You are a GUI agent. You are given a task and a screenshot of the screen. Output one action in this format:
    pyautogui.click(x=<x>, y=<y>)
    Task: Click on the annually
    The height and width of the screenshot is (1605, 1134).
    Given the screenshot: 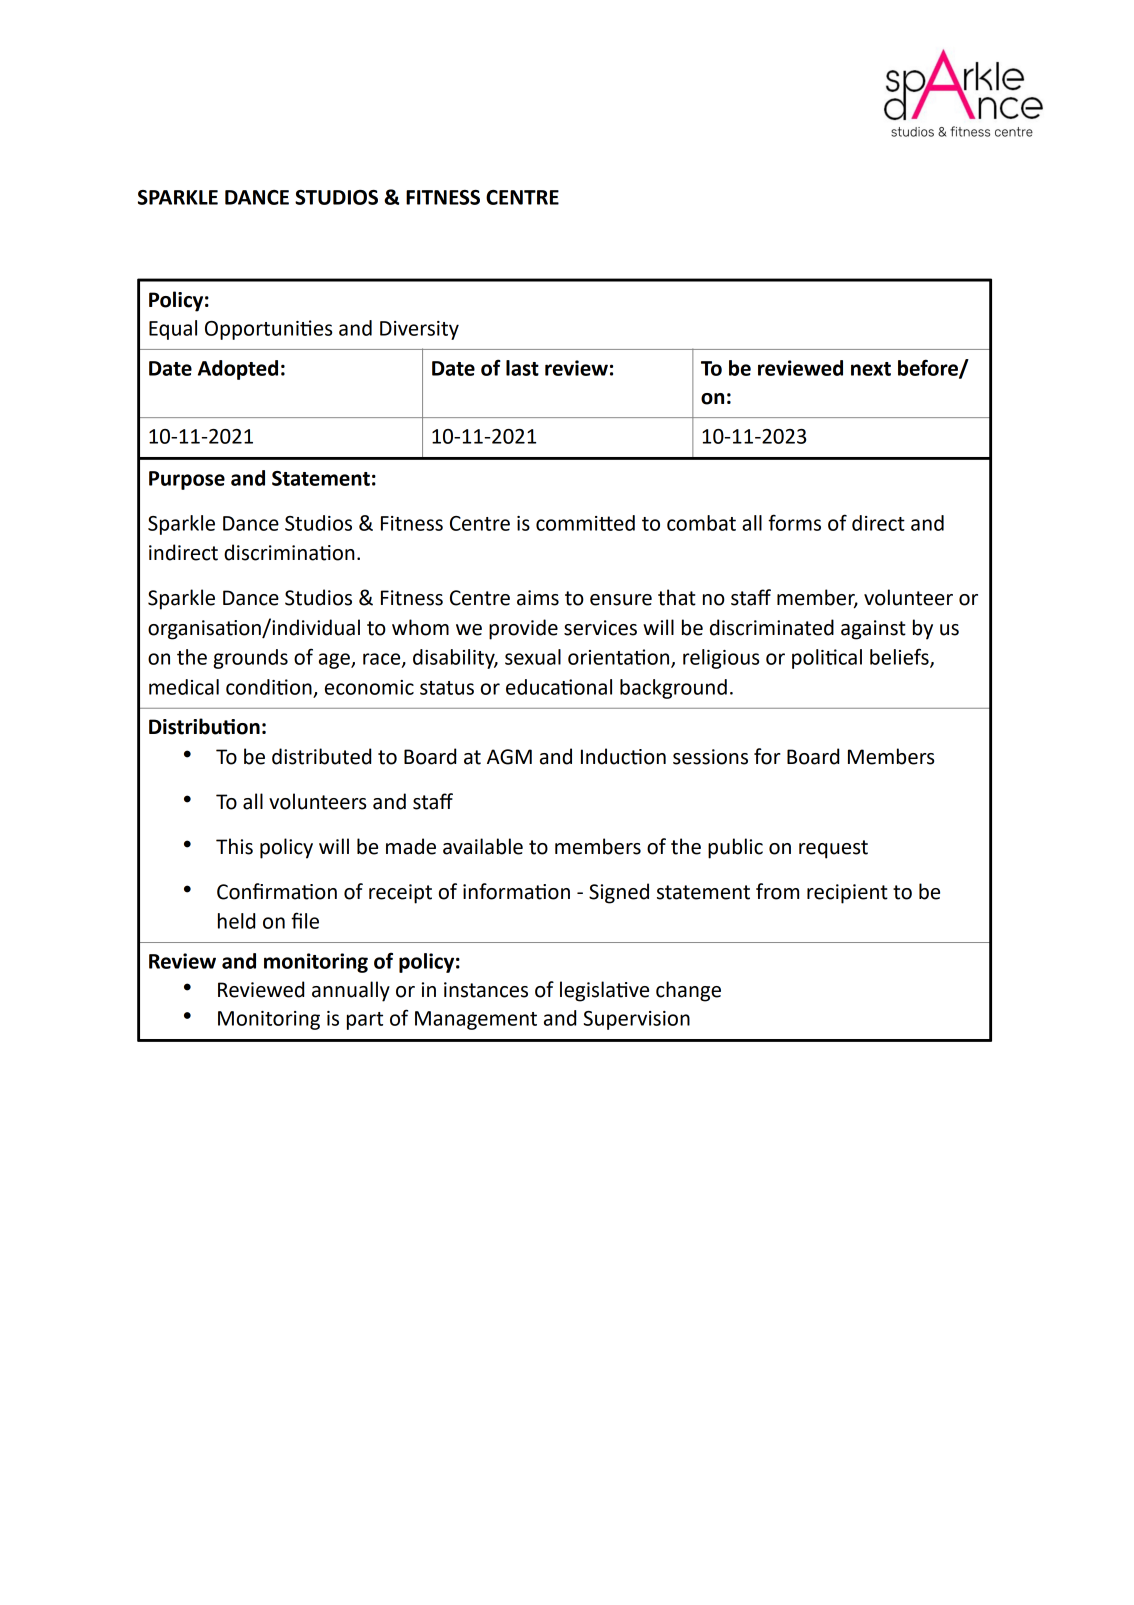 What is the action you would take?
    pyautogui.click(x=351, y=991)
